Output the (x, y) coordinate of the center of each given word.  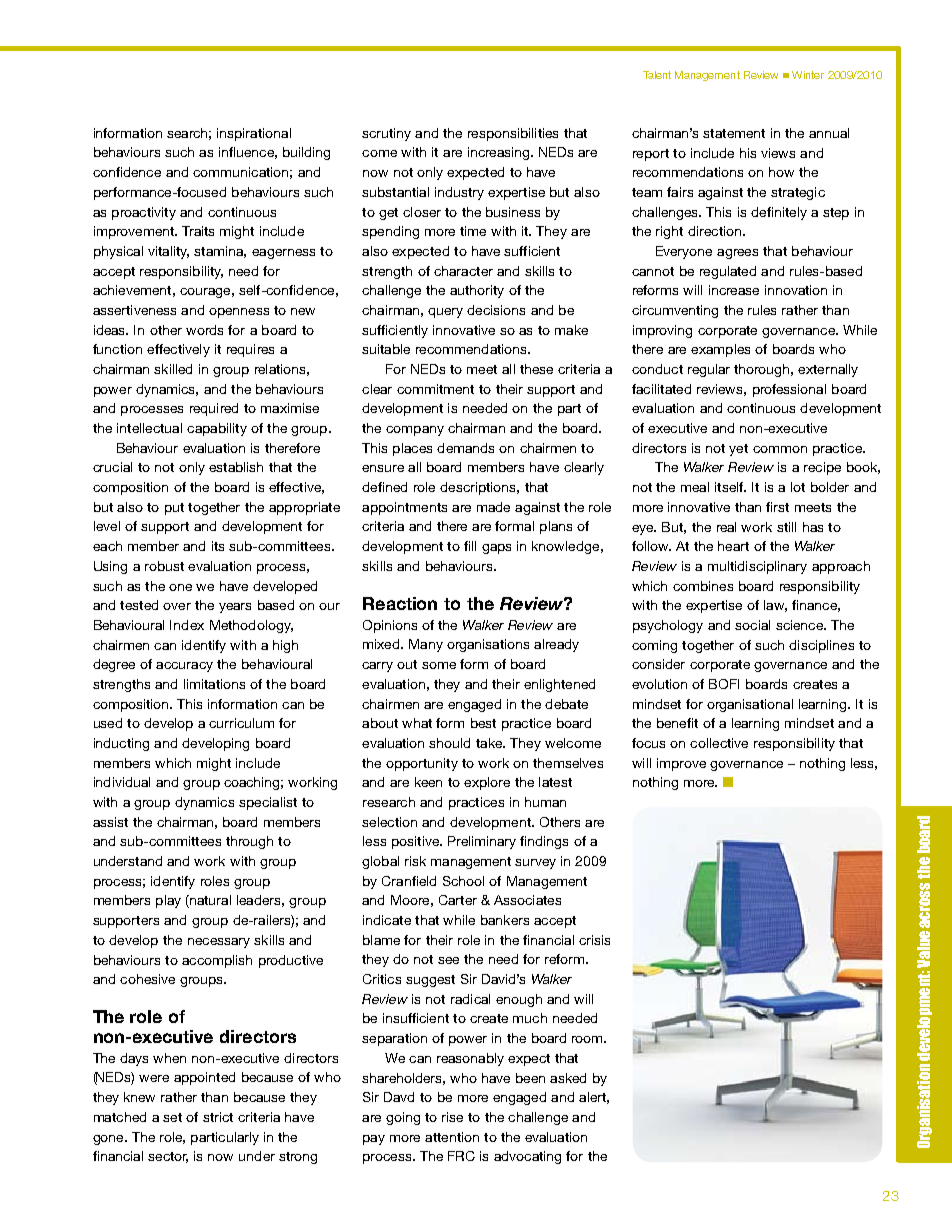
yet (738, 450)
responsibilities (513, 134)
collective (719, 743)
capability (217, 429)
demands (465, 448)
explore (487, 783)
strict (218, 1117)
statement (734, 133)
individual (122, 782)
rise (452, 1117)
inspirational (254, 134)
